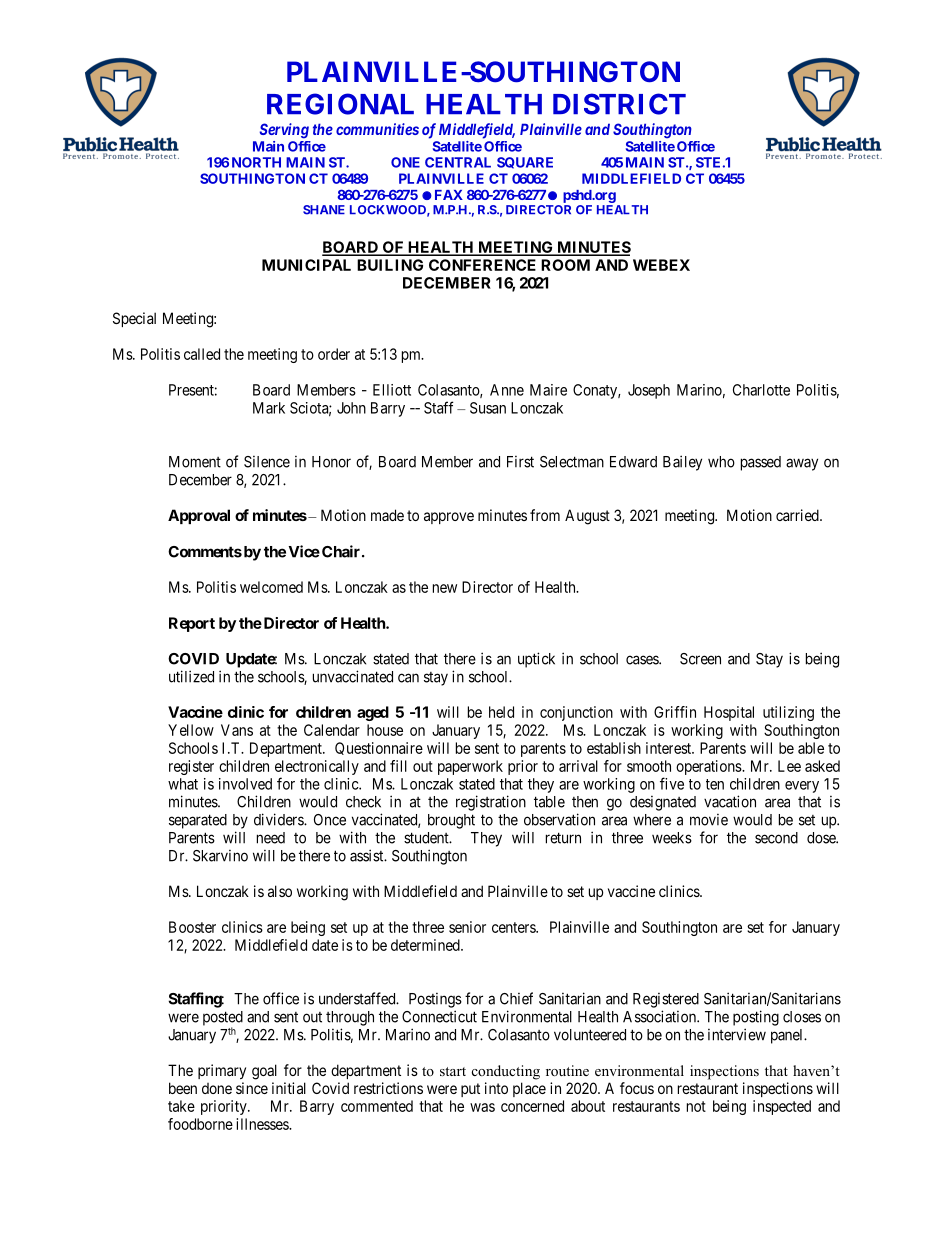 This screenshot has width=952, height=1233. I want to click on Moment, so click(195, 462).
